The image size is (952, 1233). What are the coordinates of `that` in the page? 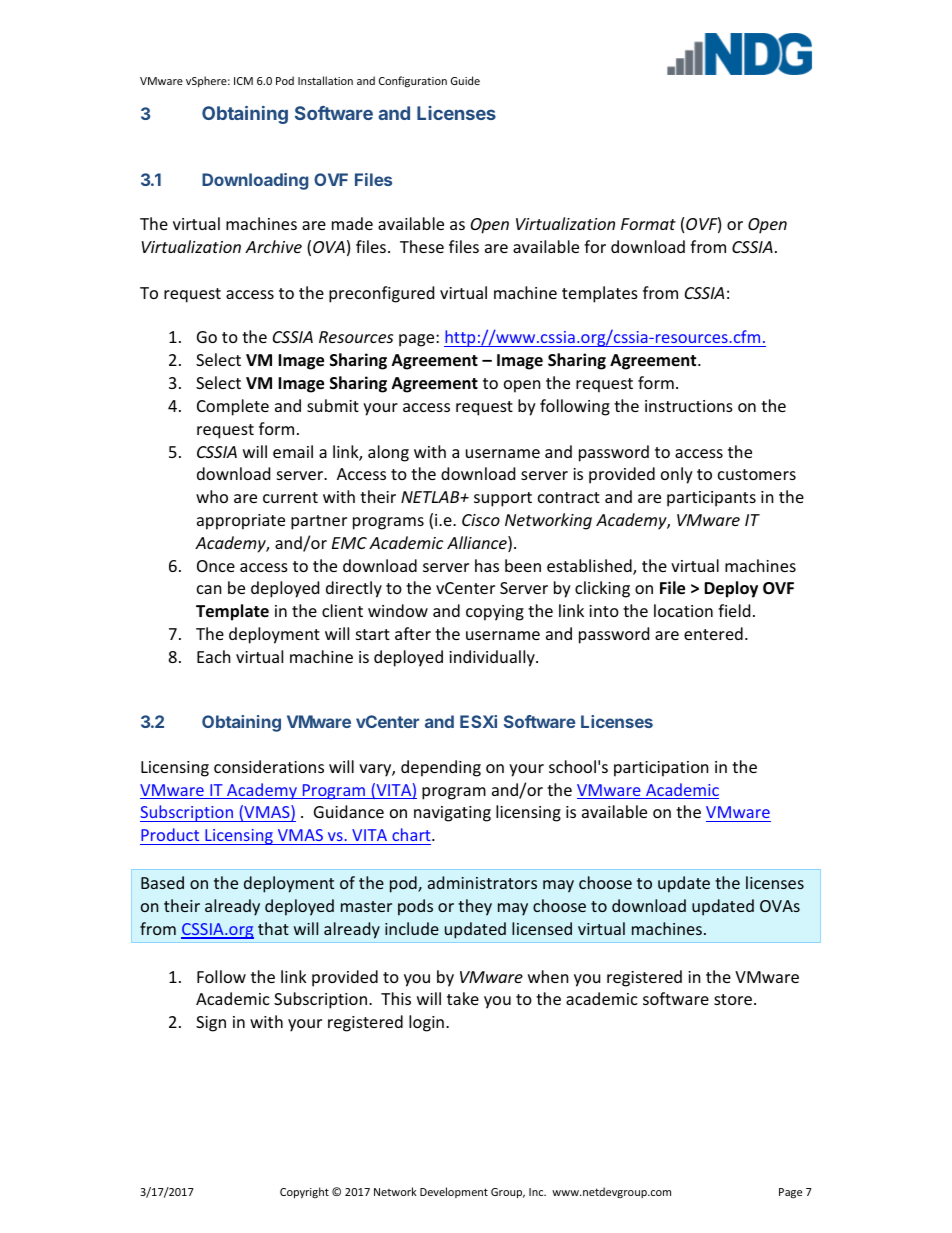 It's located at (273, 928).
